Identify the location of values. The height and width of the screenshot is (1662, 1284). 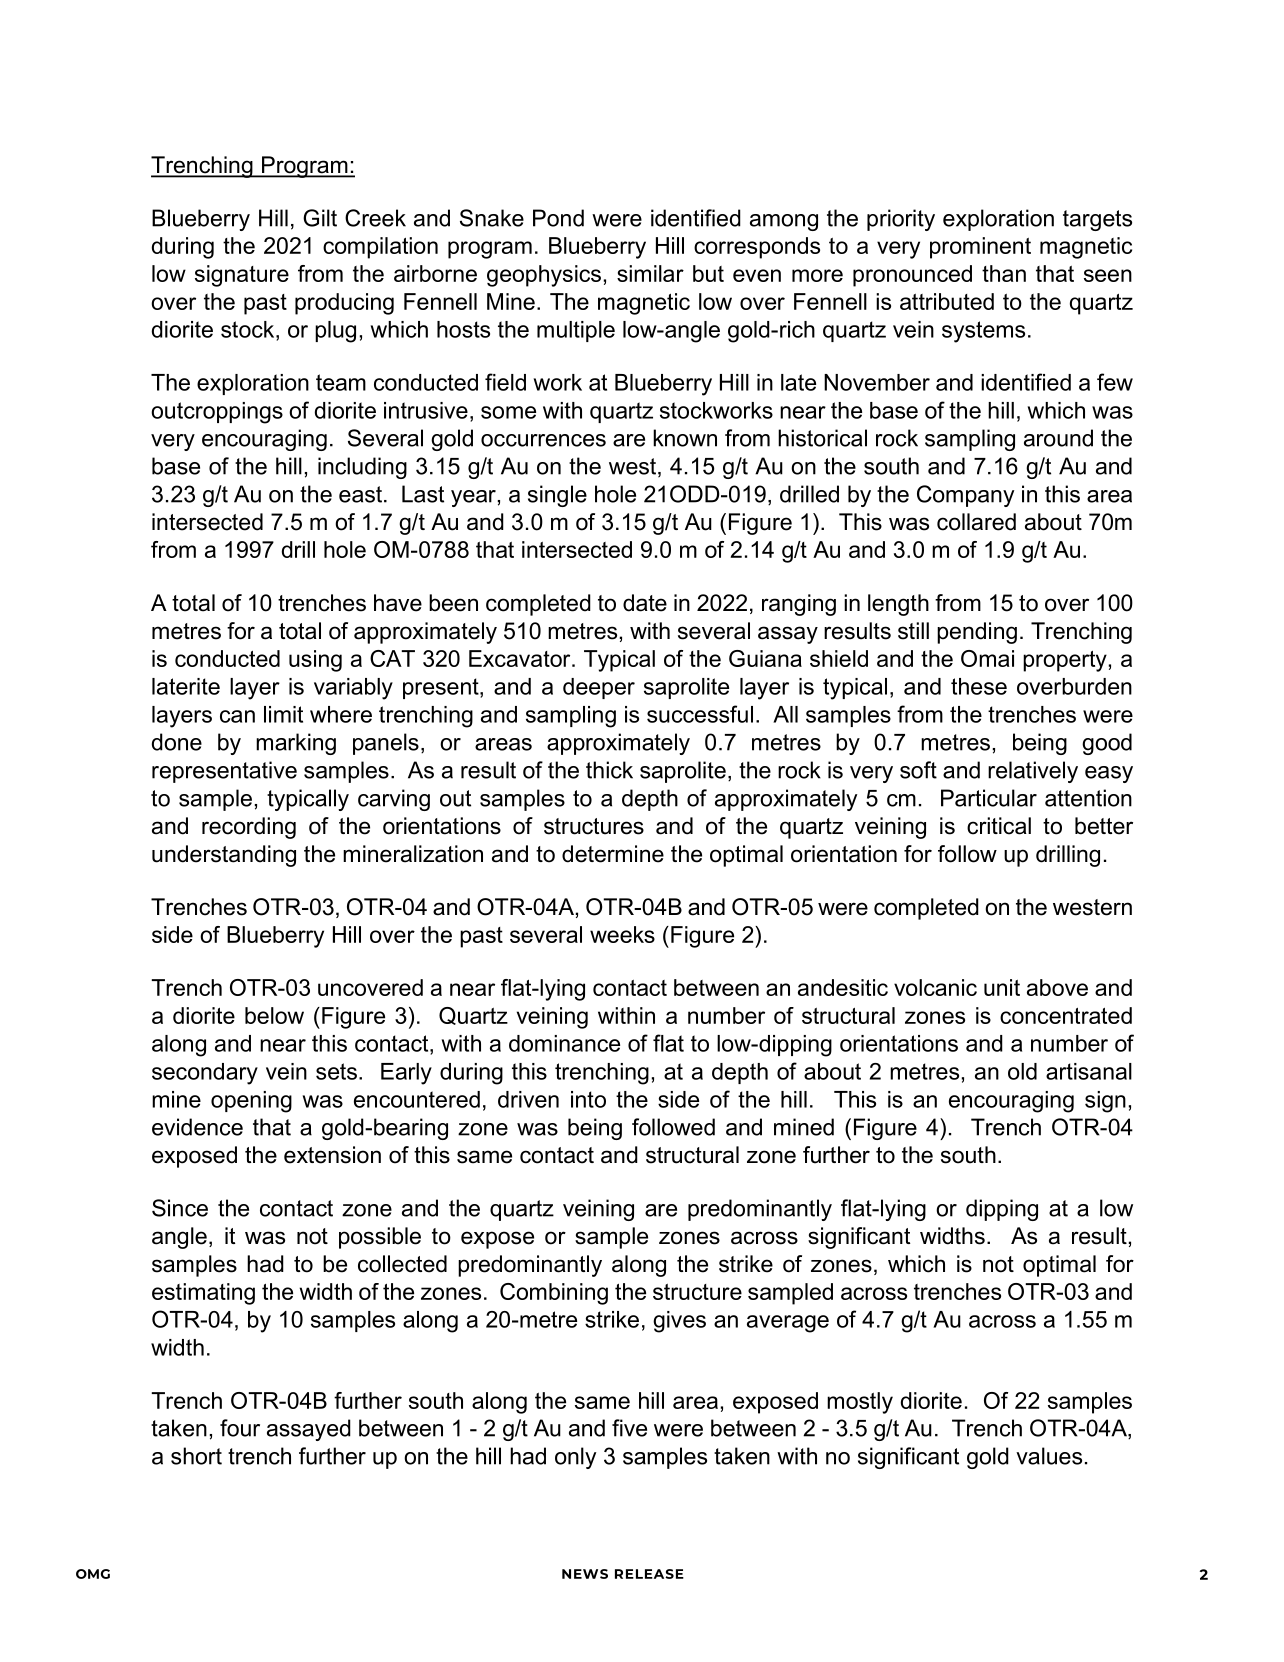
(1049, 1456).
